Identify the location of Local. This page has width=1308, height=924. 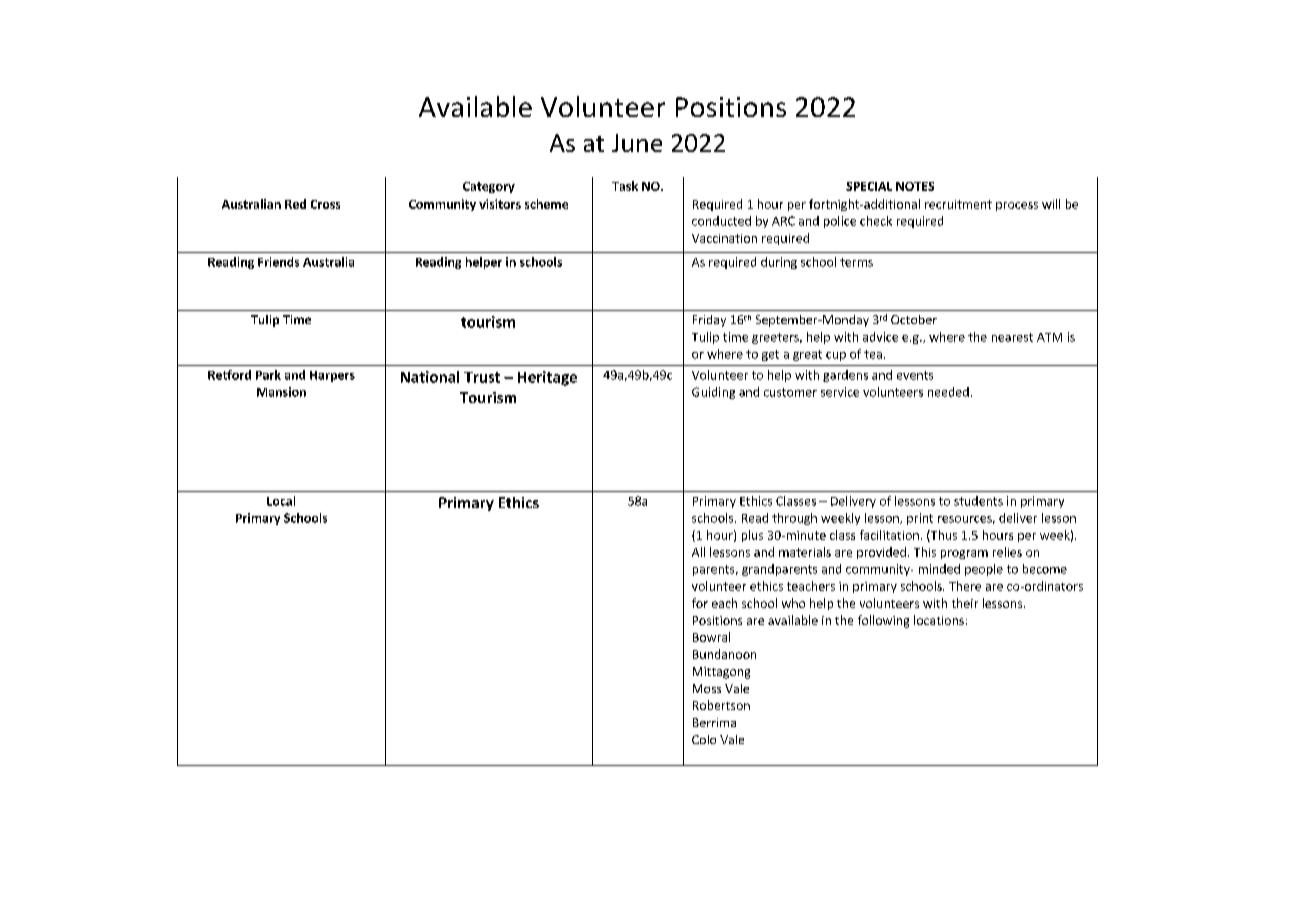
(281, 501).
